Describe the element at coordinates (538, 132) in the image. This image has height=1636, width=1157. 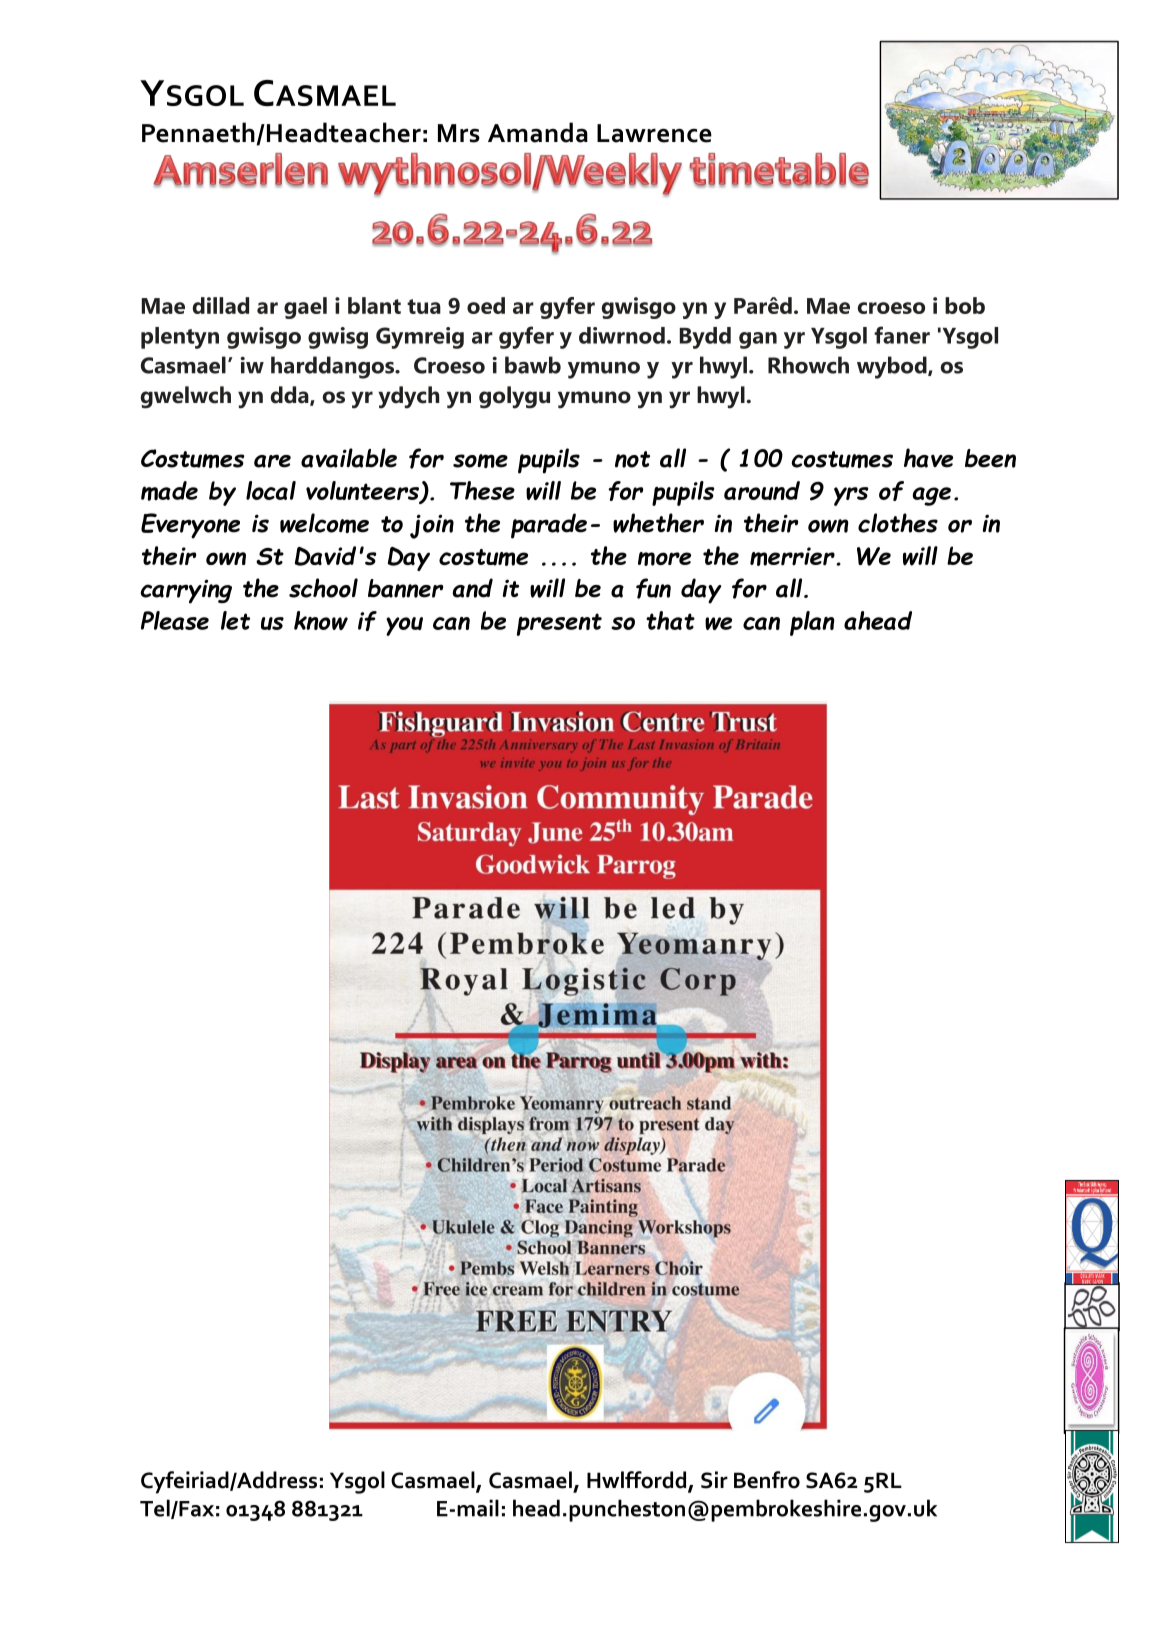
I see `Amanda` at that location.
